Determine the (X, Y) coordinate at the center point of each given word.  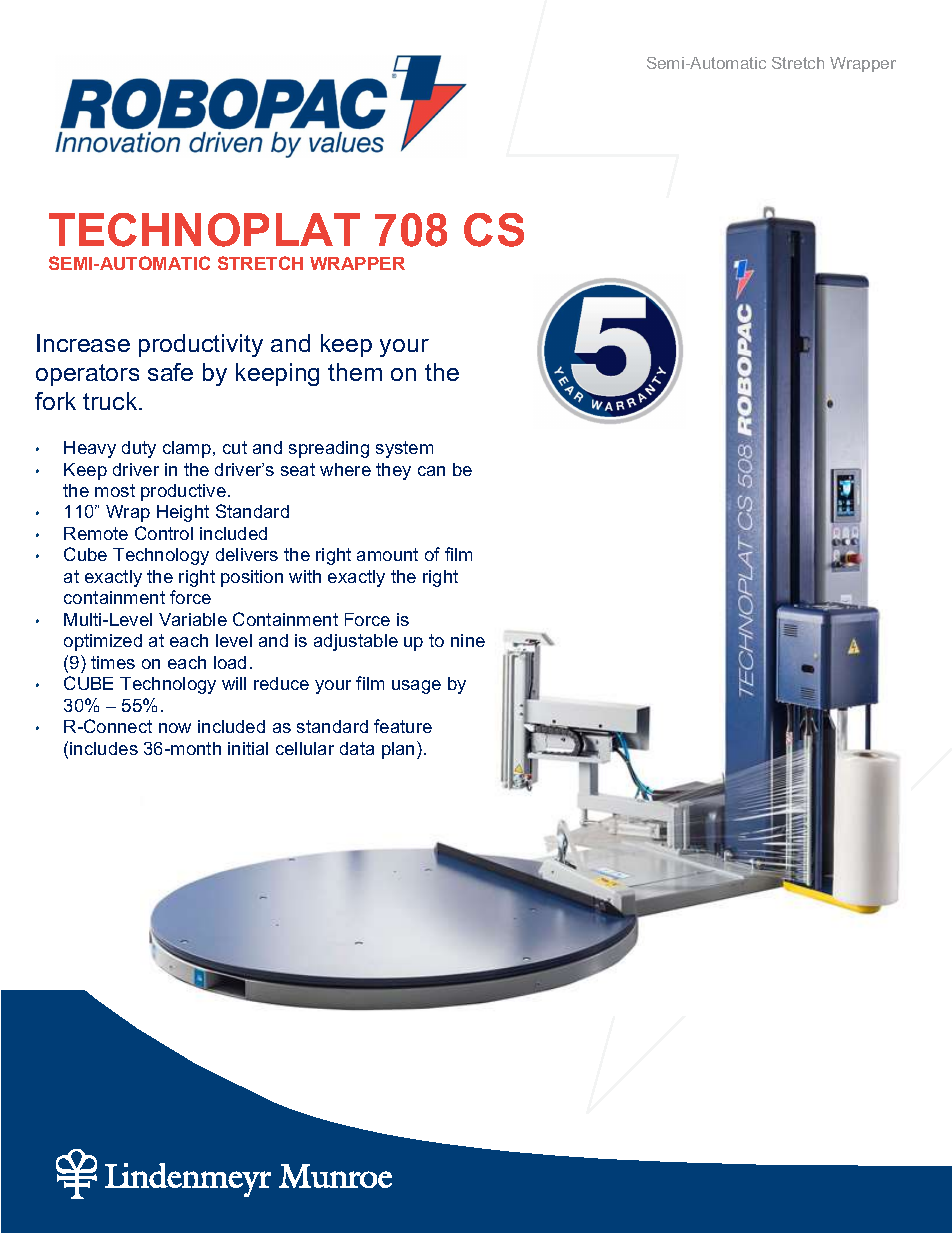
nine (468, 640)
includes (104, 748)
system (404, 449)
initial (248, 748)
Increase (83, 343)
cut (235, 447)
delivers (247, 554)
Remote (96, 533)
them (355, 372)
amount (387, 554)
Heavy (90, 449)
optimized (103, 642)
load (230, 662)
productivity (201, 345)
